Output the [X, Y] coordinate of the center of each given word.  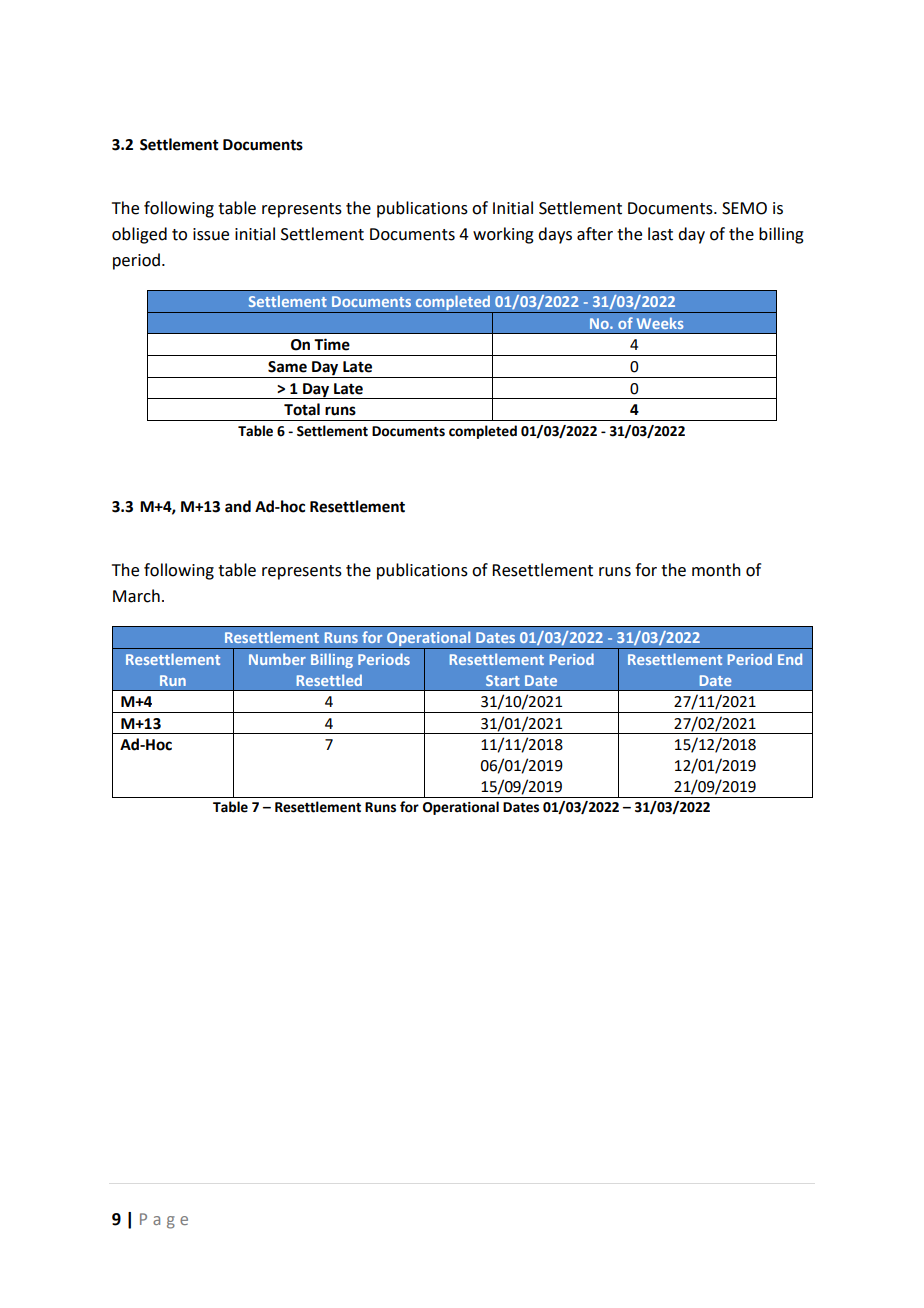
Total [302, 409]
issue [211, 234]
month [716, 570]
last [660, 234]
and [238, 506]
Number [277, 659]
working [503, 235]
